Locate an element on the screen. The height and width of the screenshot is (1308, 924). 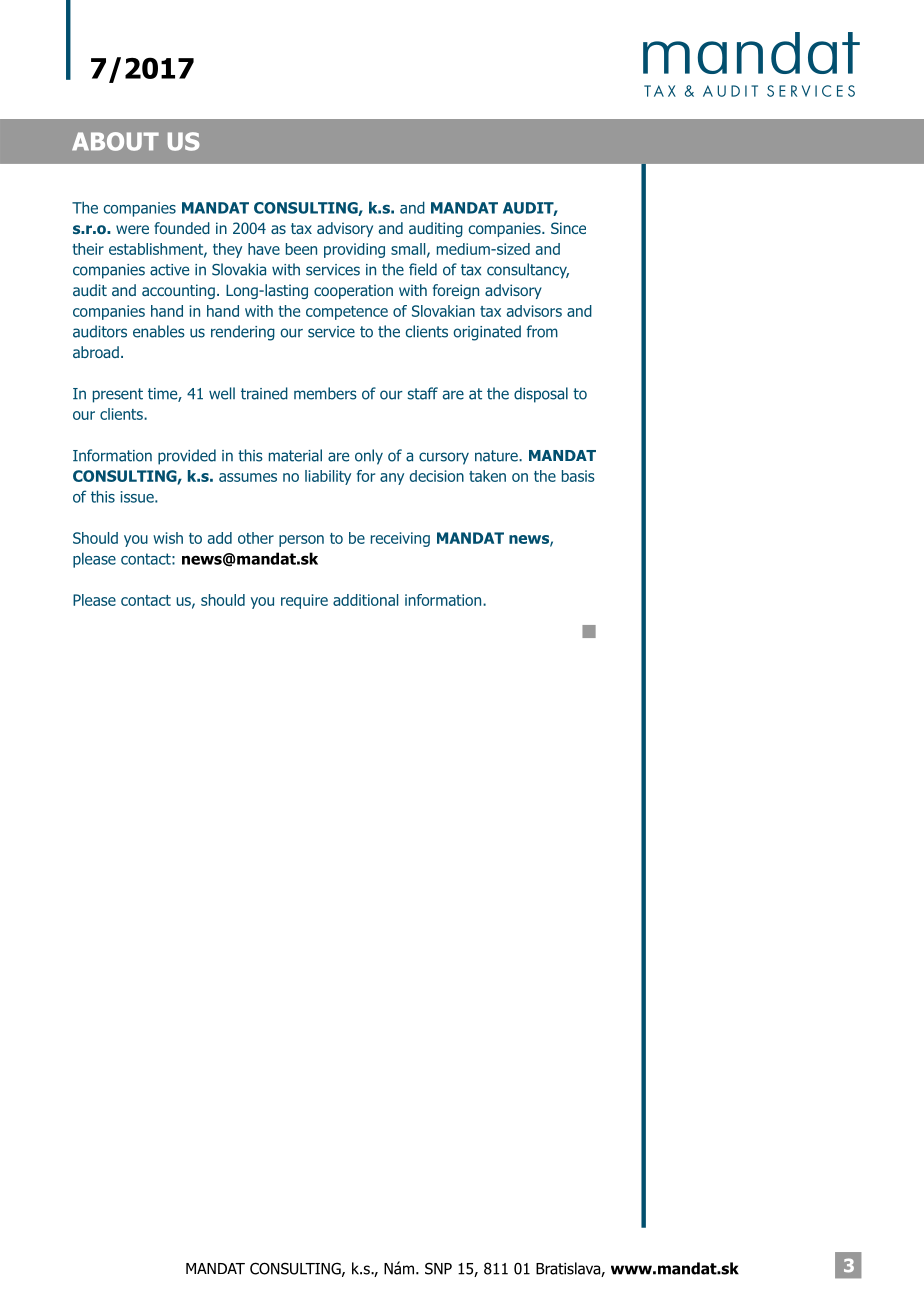
additional is located at coordinates (365, 600).
